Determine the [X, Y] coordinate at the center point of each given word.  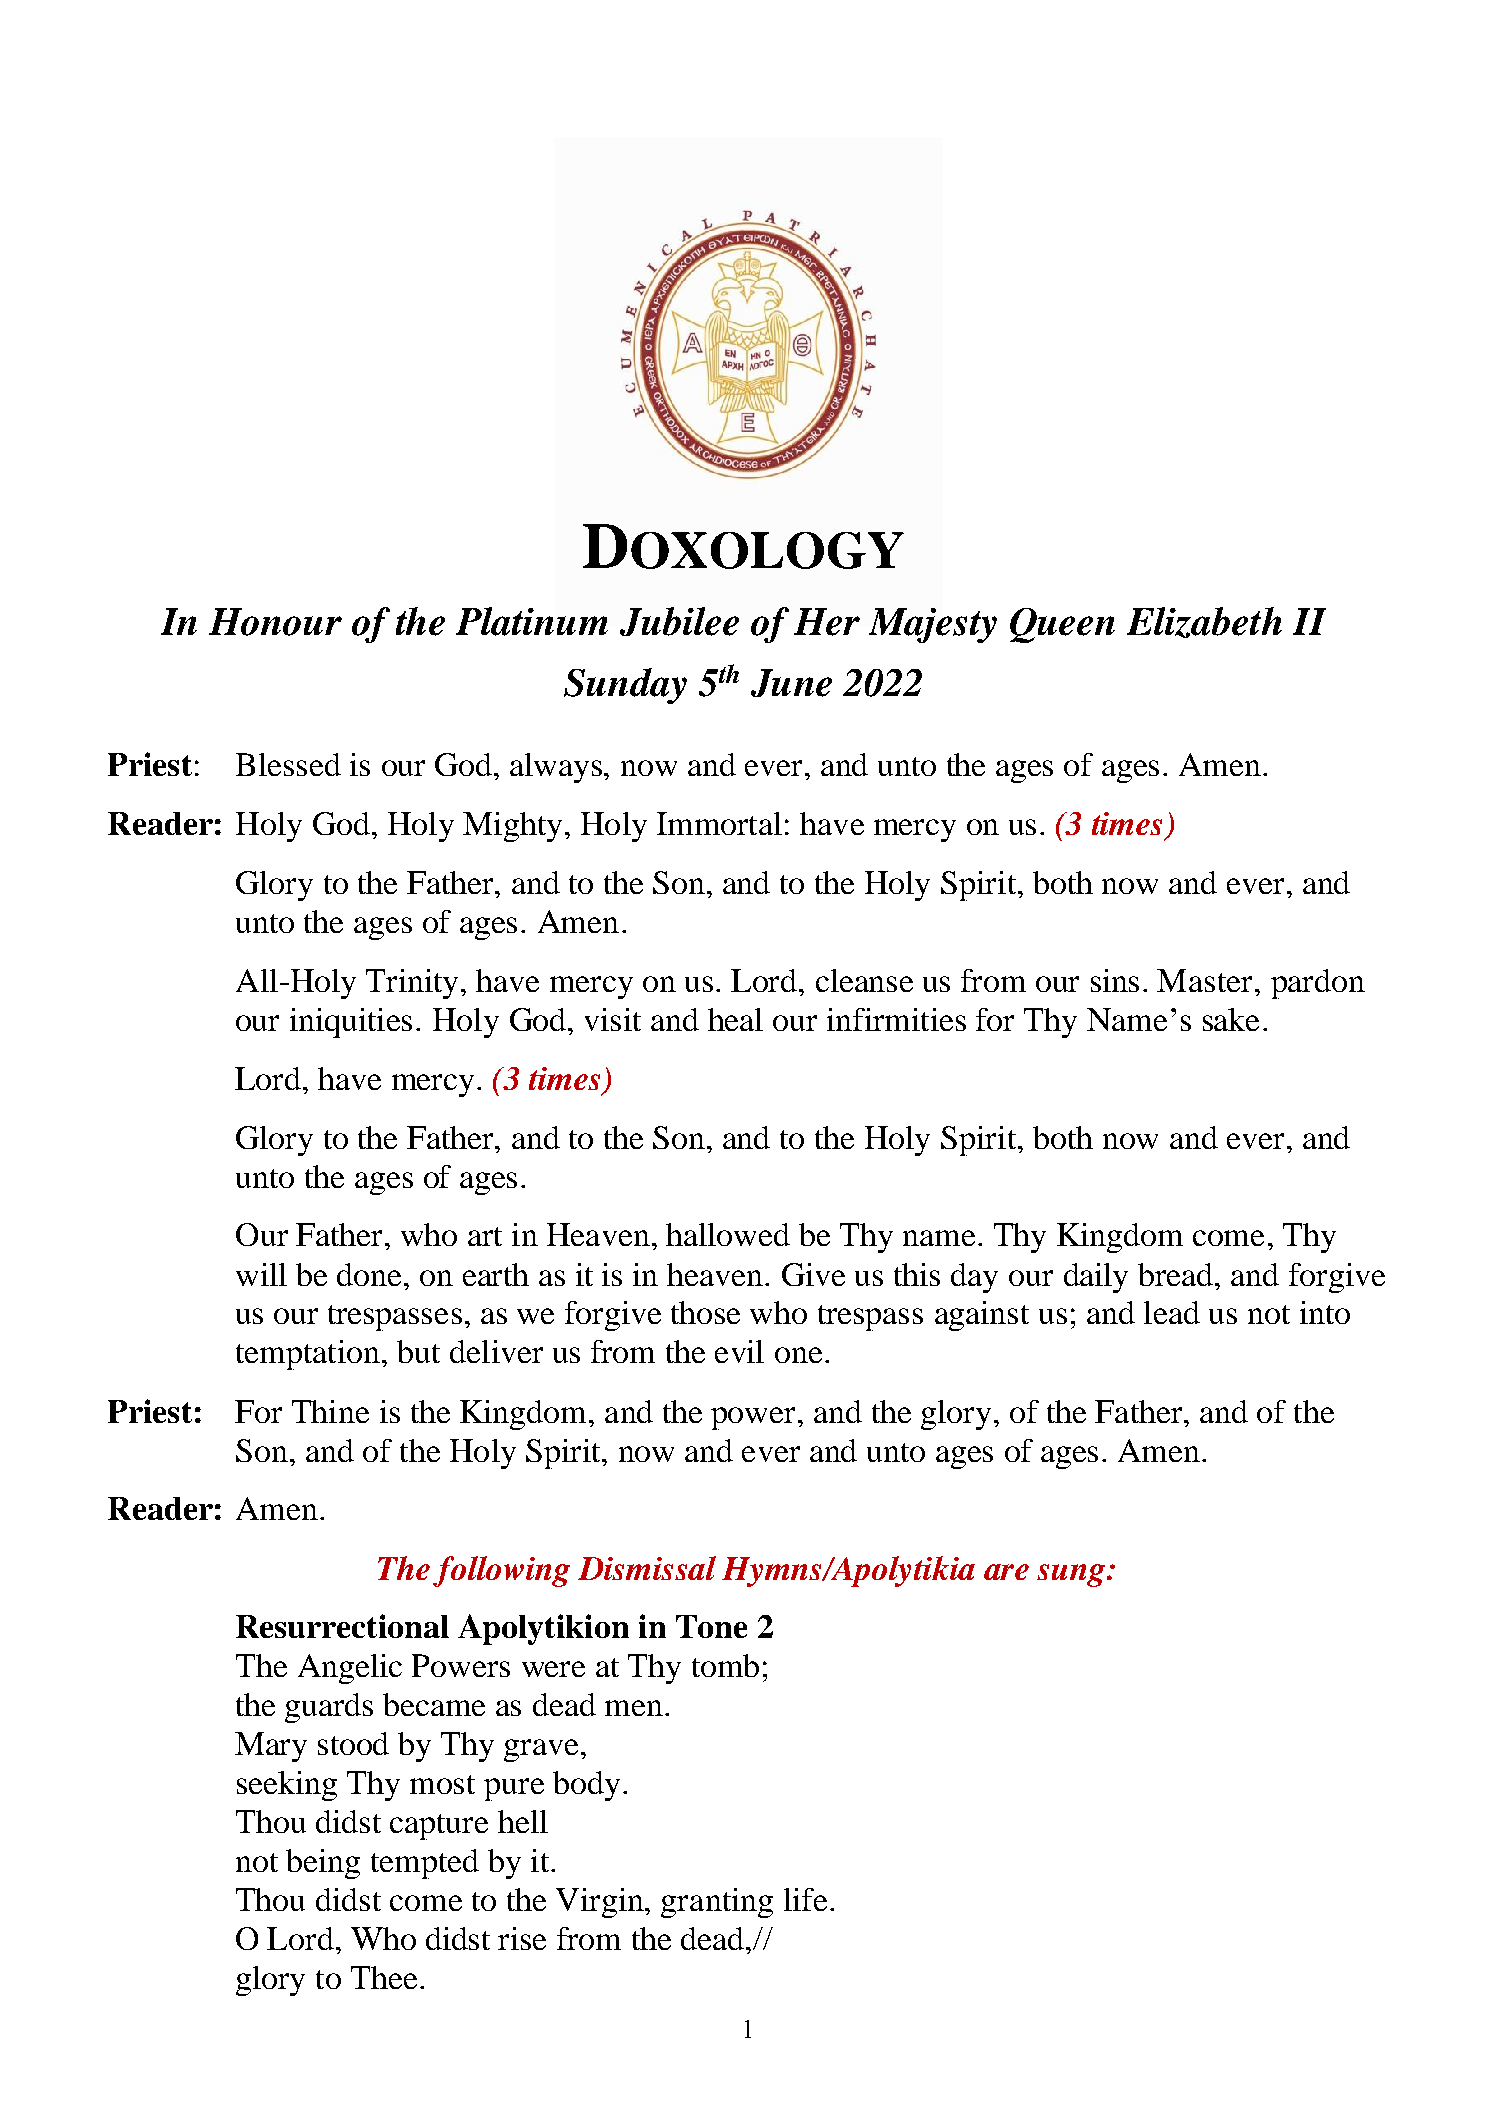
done [371, 1274]
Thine [330, 1411]
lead [1172, 1312]
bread [1177, 1274]
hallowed [728, 1234]
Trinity [414, 984]
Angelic [350, 1669]
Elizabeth [1204, 622]
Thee [384, 1977]
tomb [725, 1665]
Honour [275, 622]
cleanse [864, 980]
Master [1204, 980]
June [791, 683]
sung [1072, 1575]
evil [739, 1351]
